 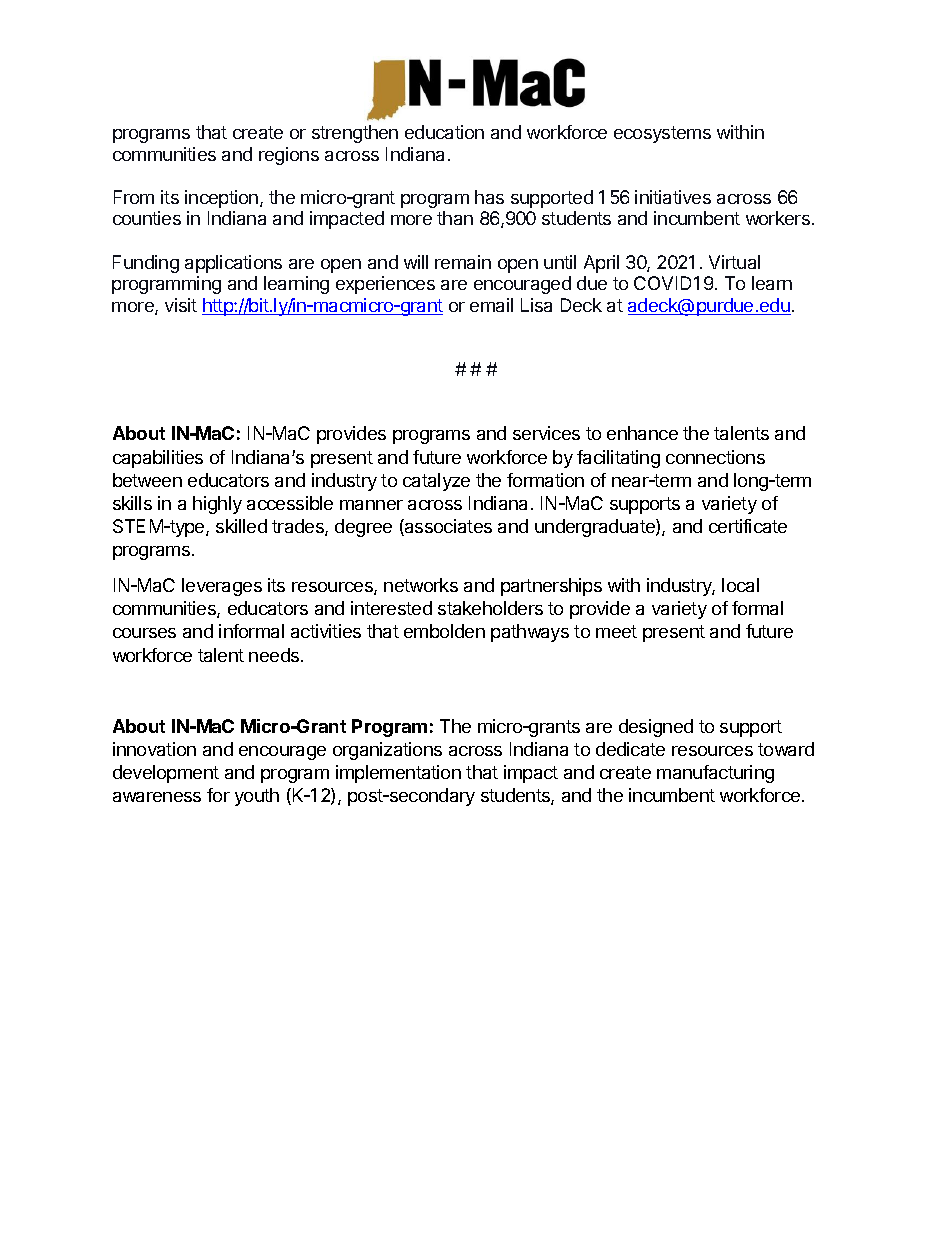 What do you see at coordinates (233, 264) in the screenshot?
I see `applications` at bounding box center [233, 264].
